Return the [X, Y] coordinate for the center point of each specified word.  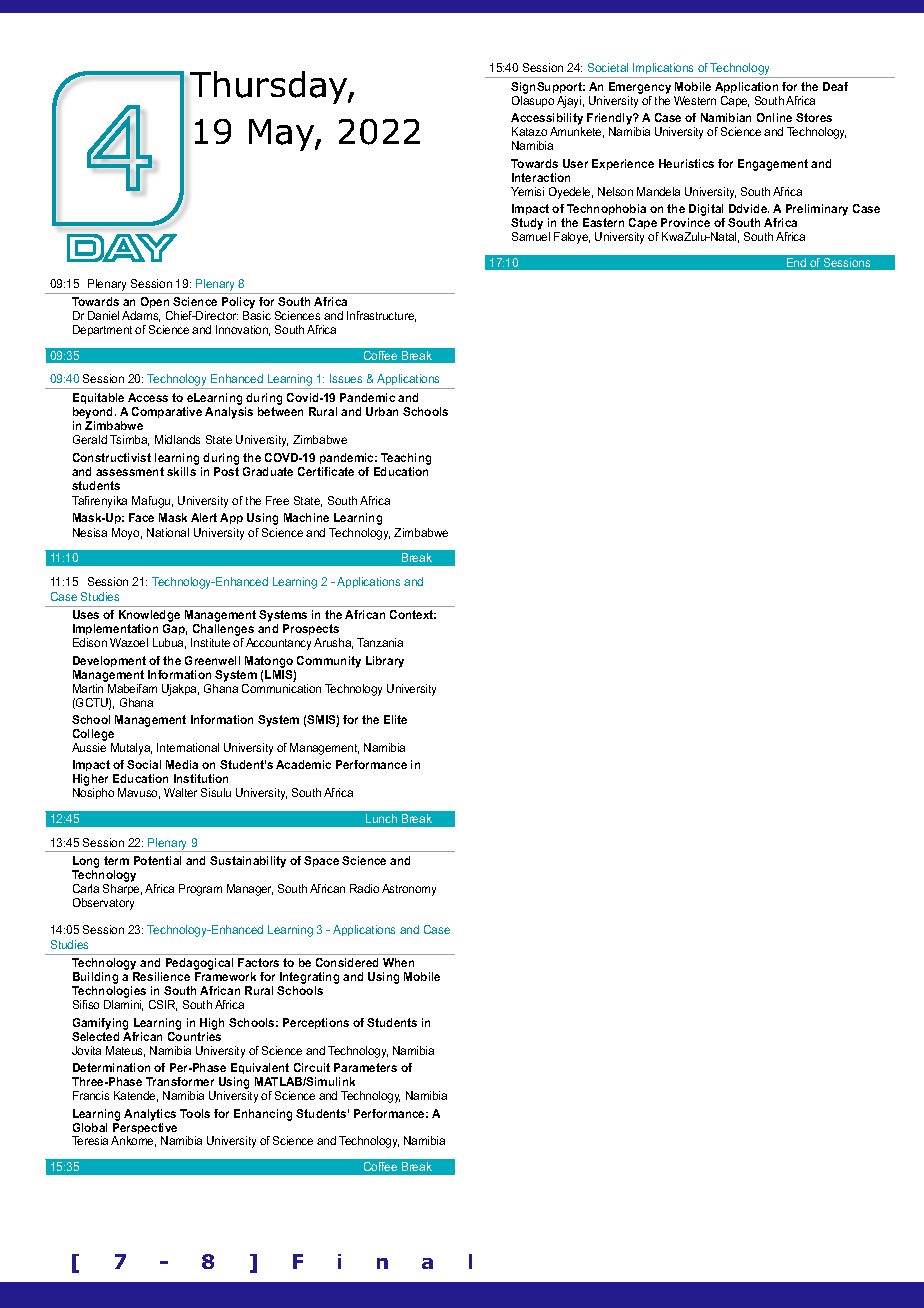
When [398, 962]
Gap [175, 629]
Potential [157, 860]
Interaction [541, 177]
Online [774, 117]
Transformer [180, 1081]
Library [385, 662]
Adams [141, 316]
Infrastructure [381, 316]
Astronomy [409, 890]
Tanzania [380, 642]
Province [685, 222]
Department [102, 330]
